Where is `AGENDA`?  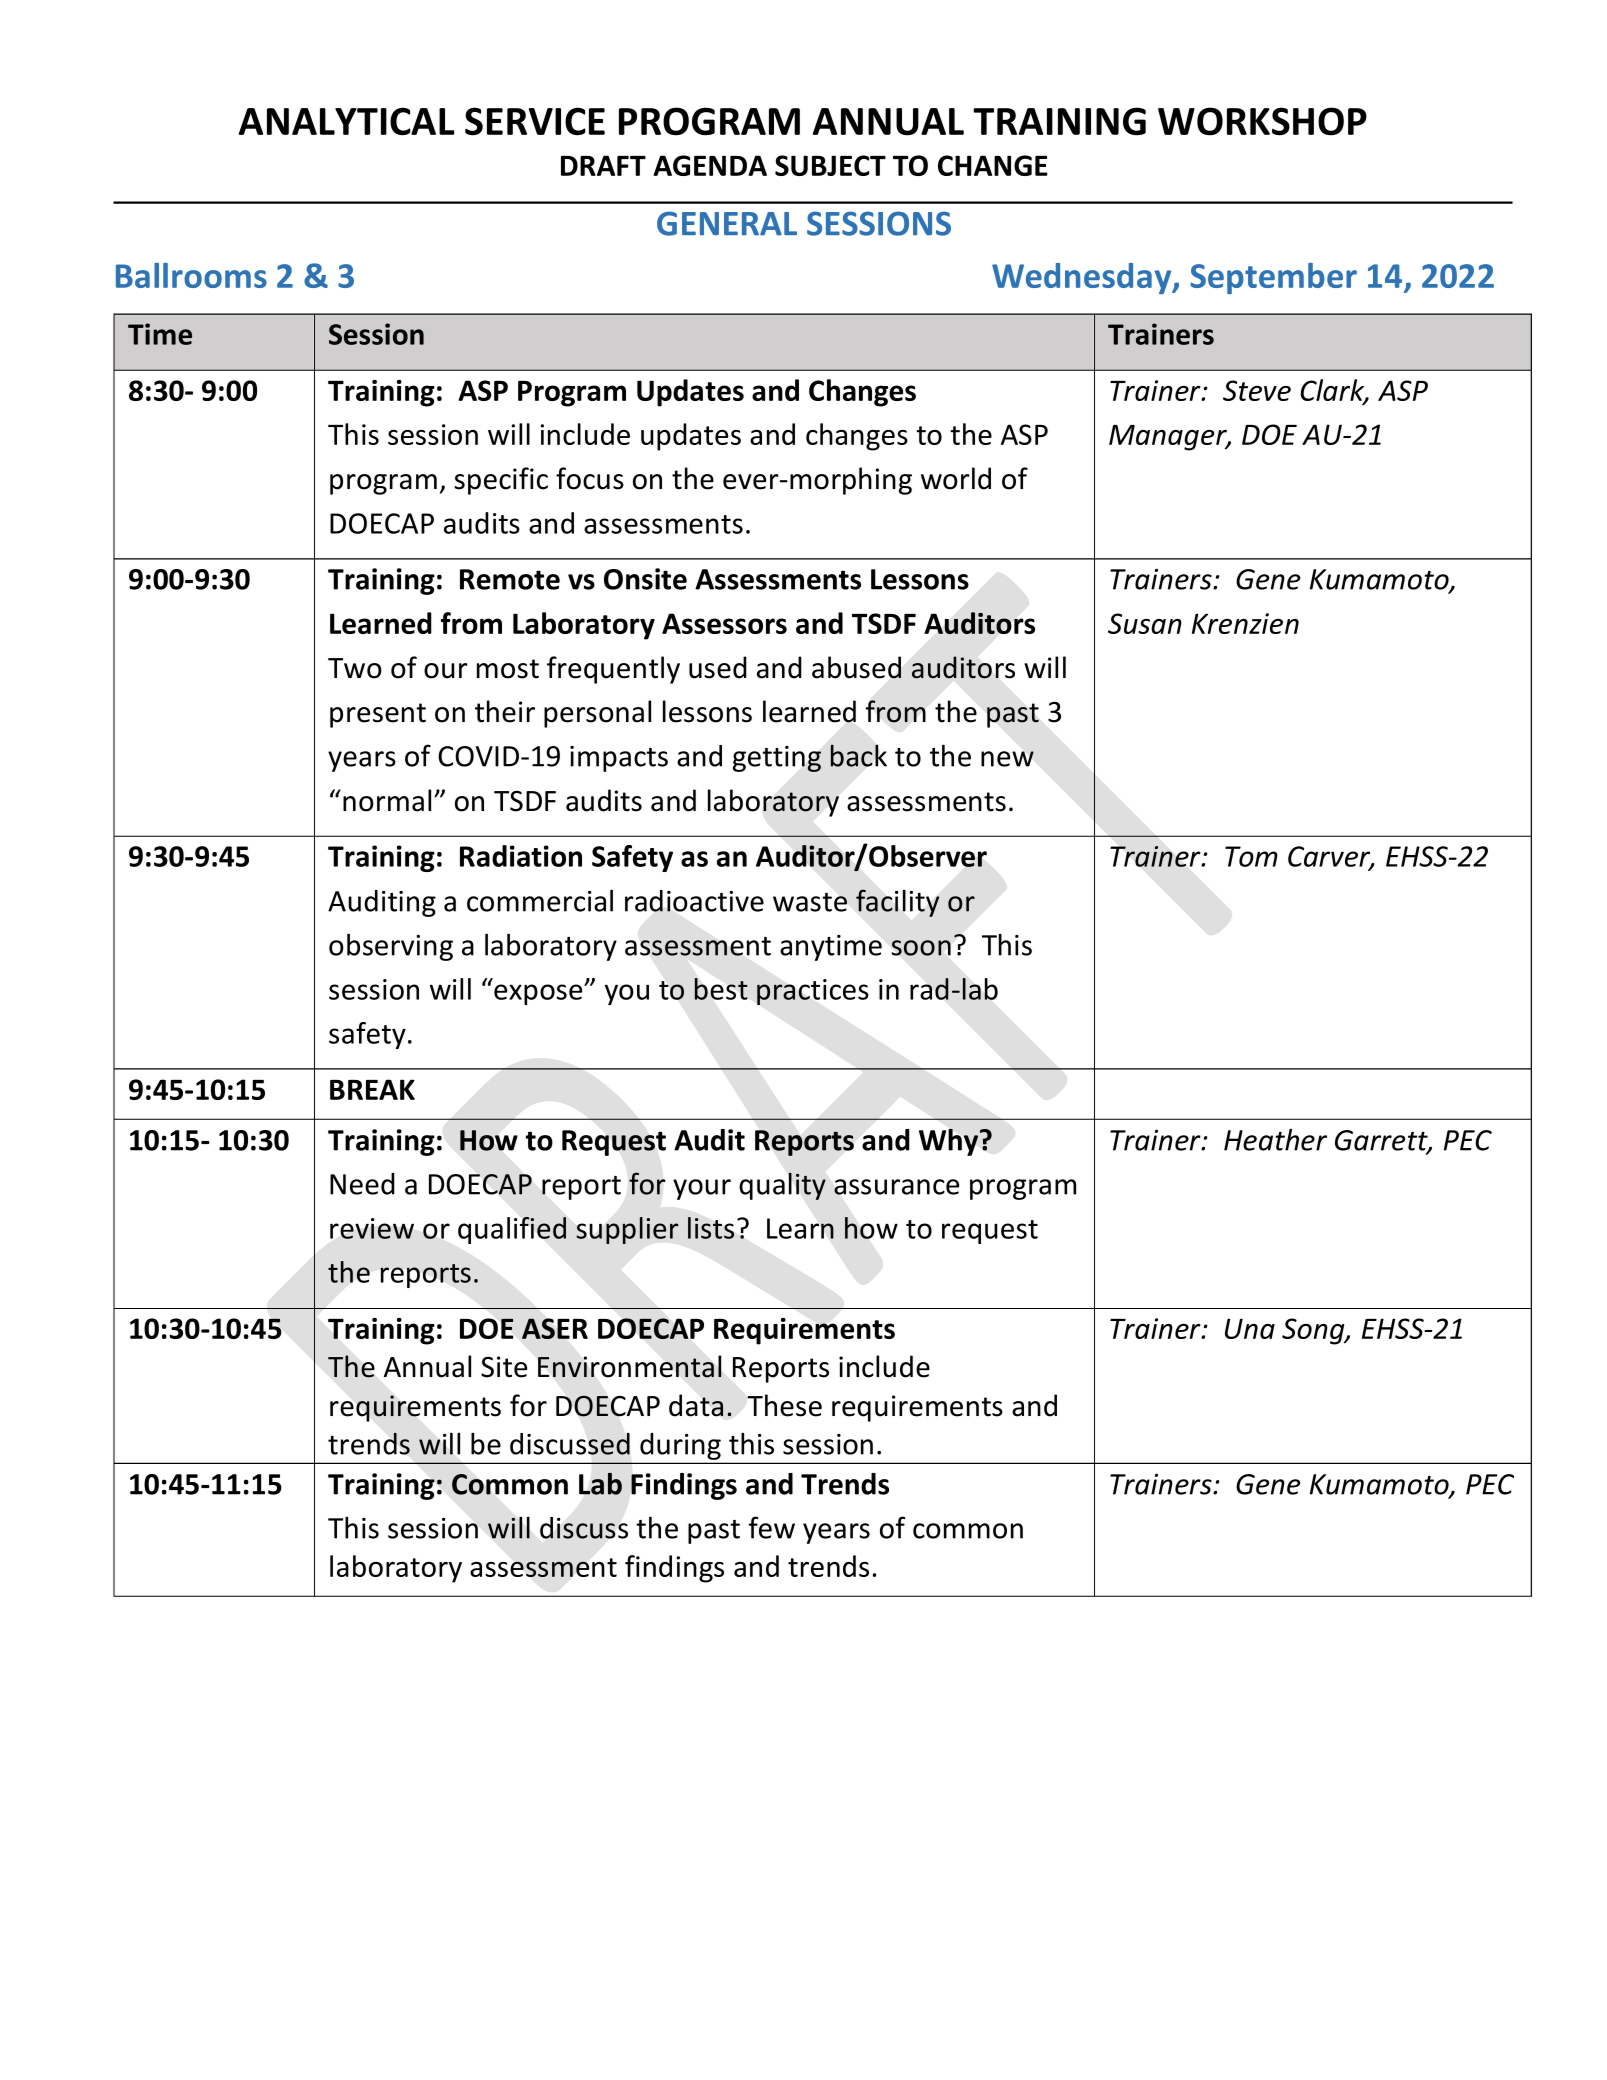 AGENDA is located at coordinates (710, 165).
